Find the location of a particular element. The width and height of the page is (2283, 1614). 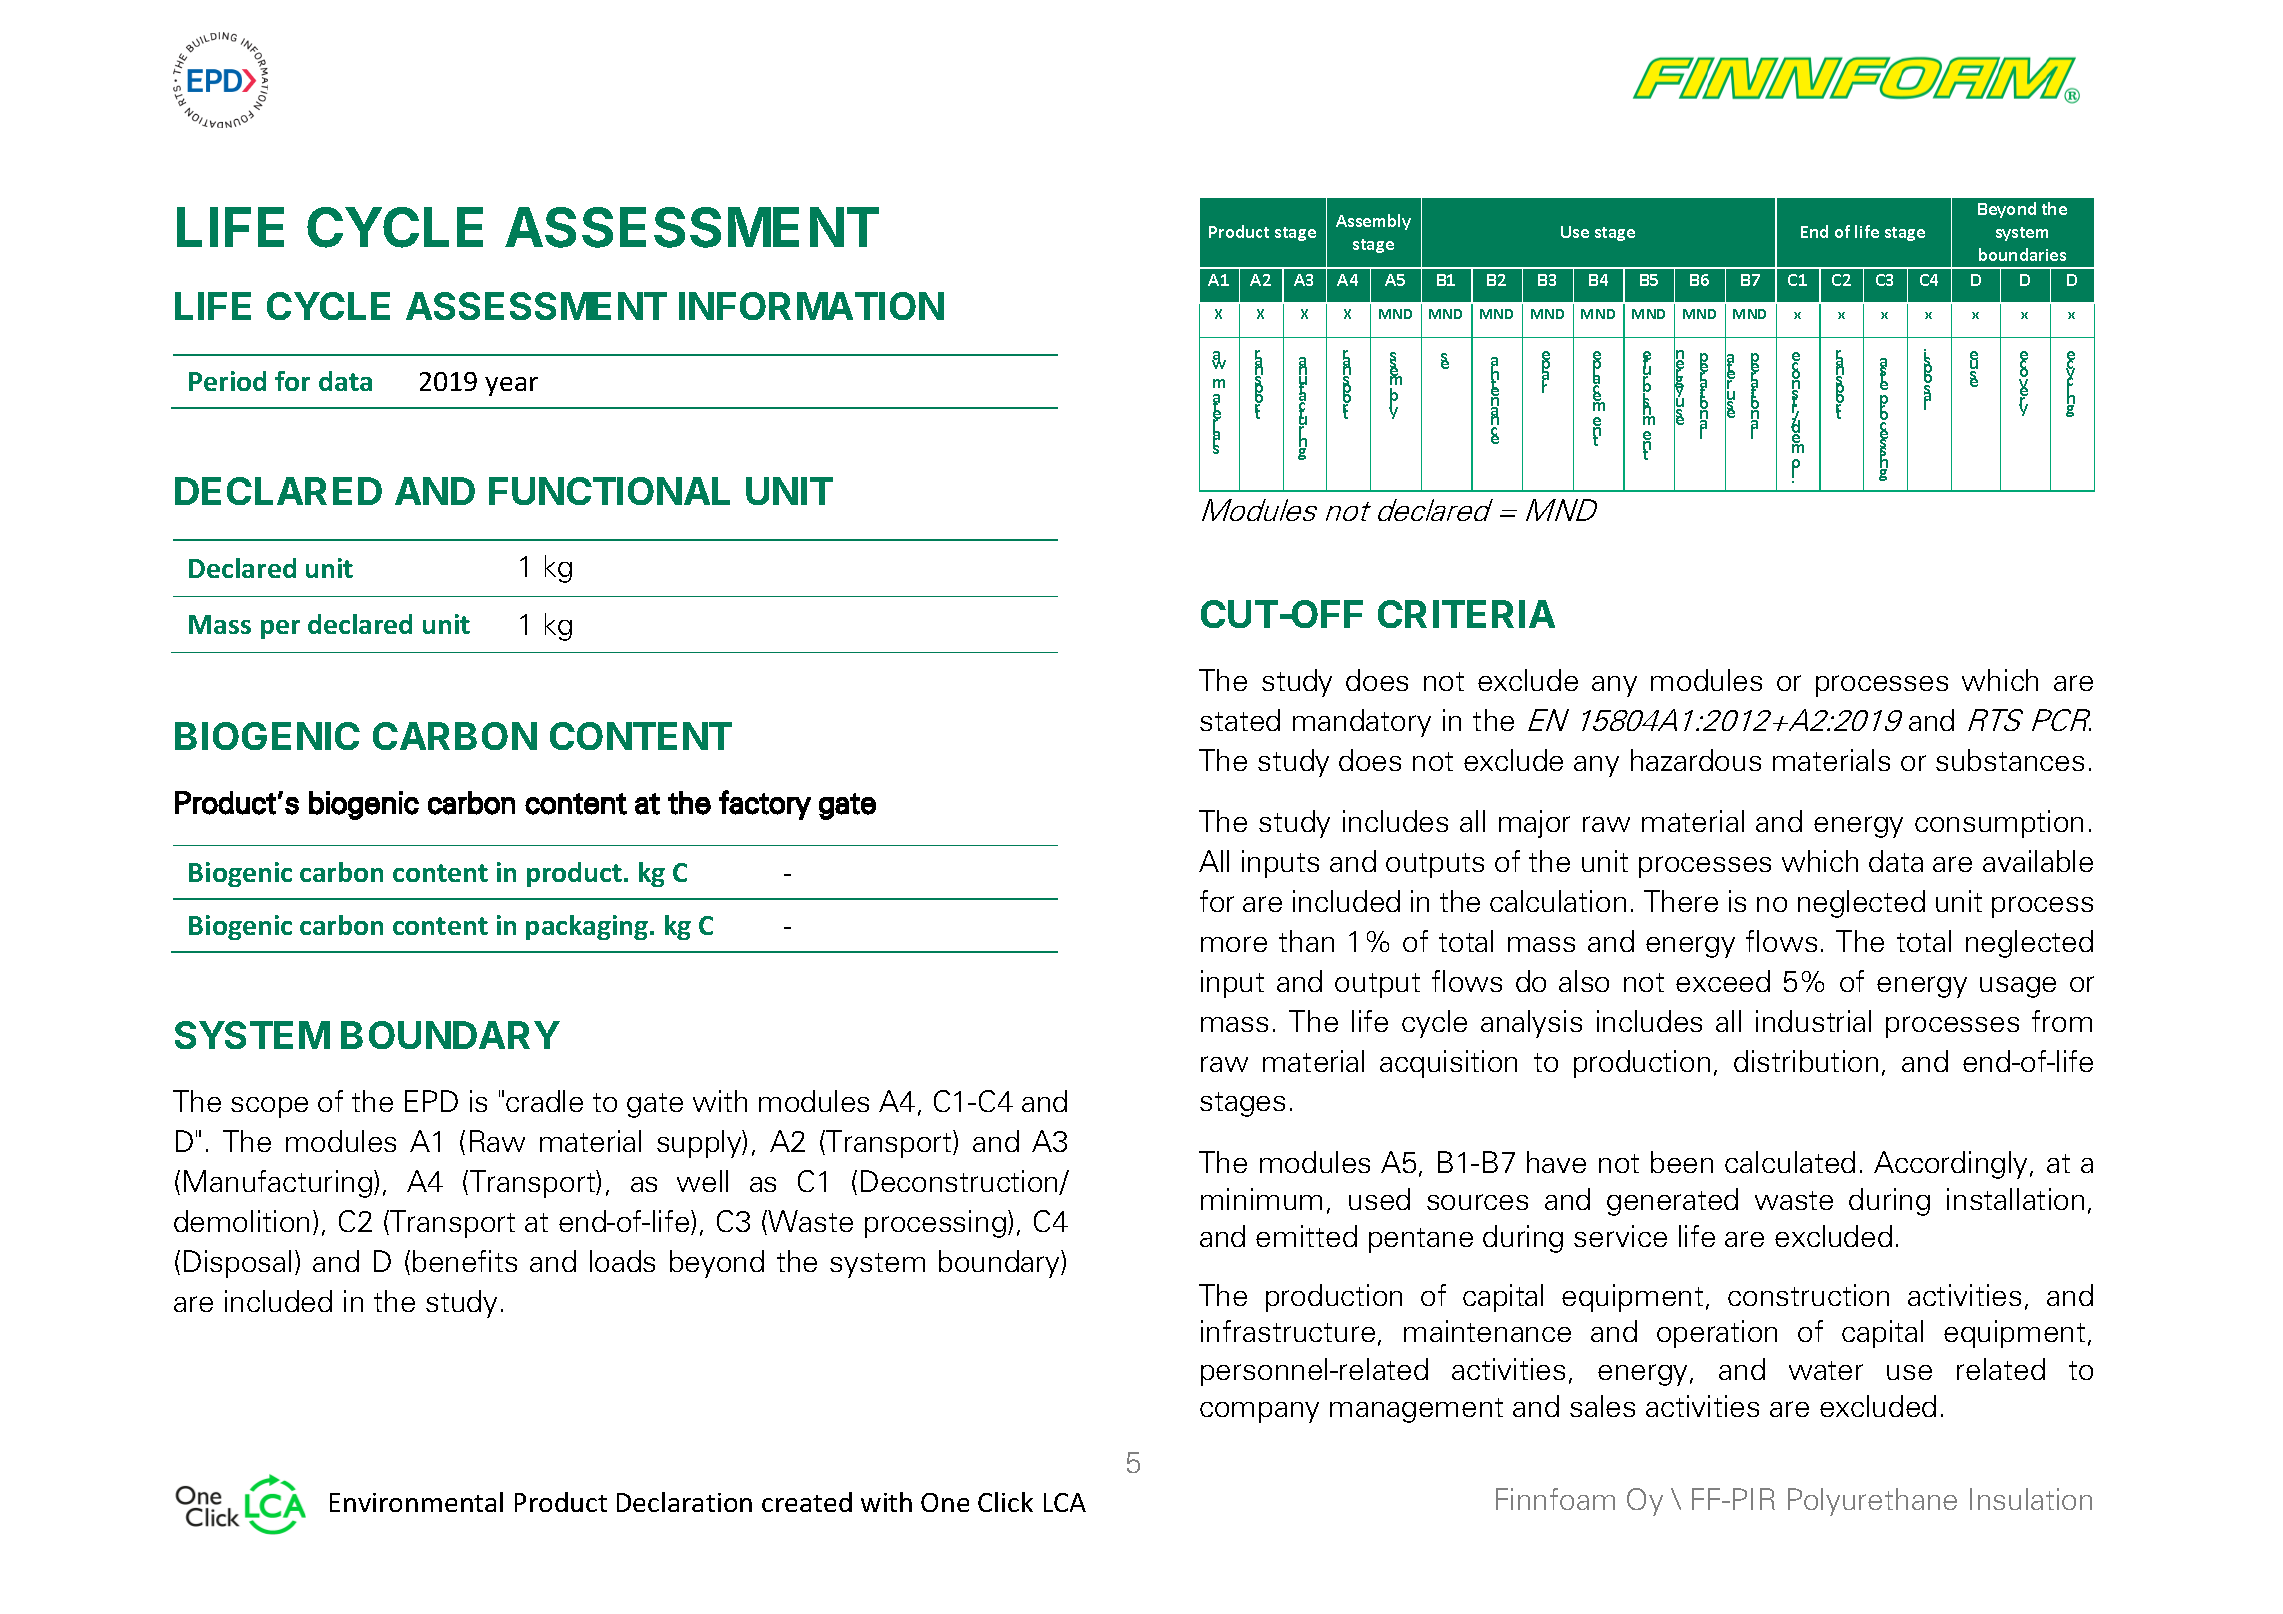

hazardous is located at coordinates (1696, 760).
